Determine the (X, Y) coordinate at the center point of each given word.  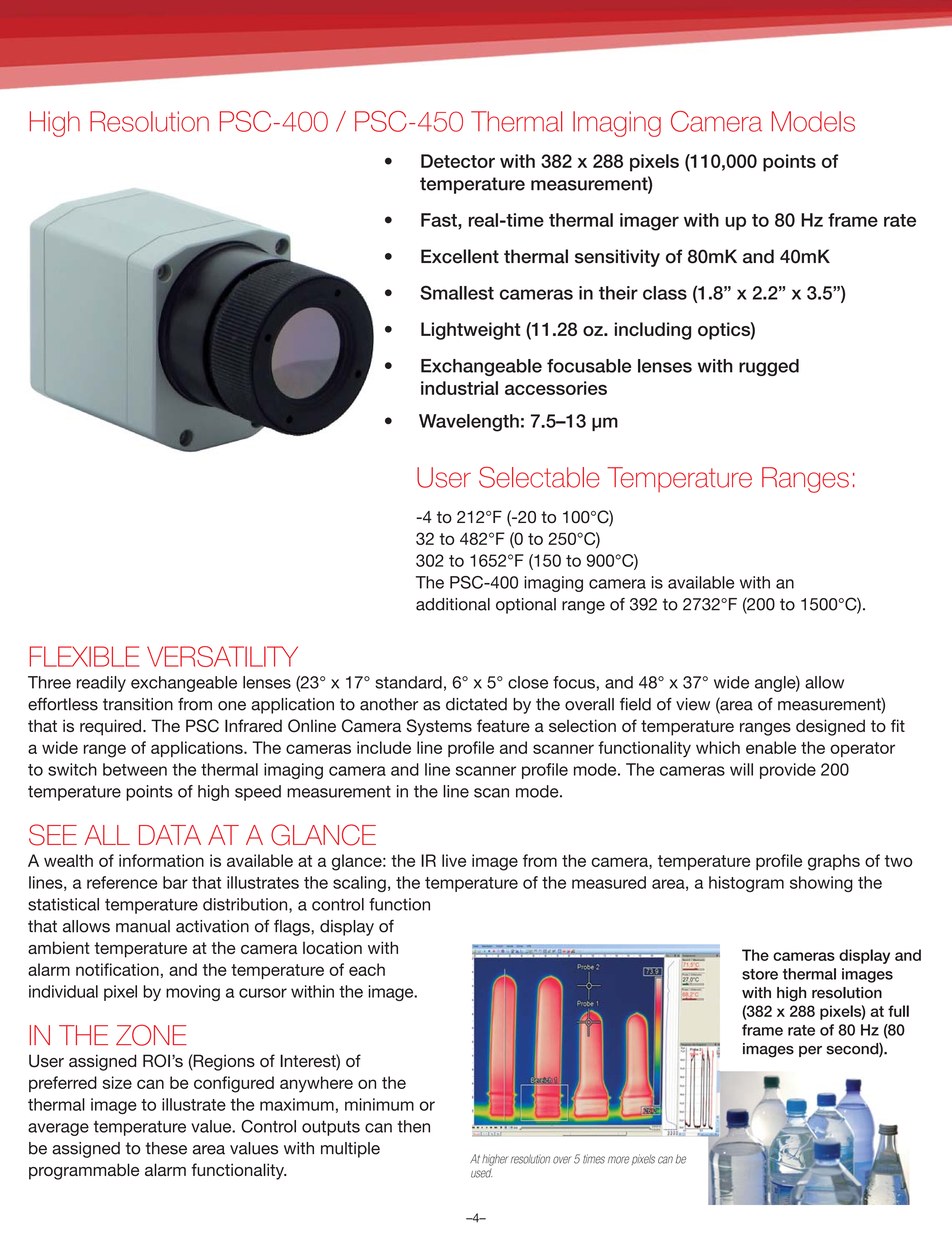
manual (143, 926)
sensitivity (617, 258)
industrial (459, 388)
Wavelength (469, 423)
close (528, 682)
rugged (769, 367)
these (166, 1148)
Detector (458, 161)
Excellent (460, 256)
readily (101, 684)
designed (830, 727)
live (454, 860)
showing (821, 884)
